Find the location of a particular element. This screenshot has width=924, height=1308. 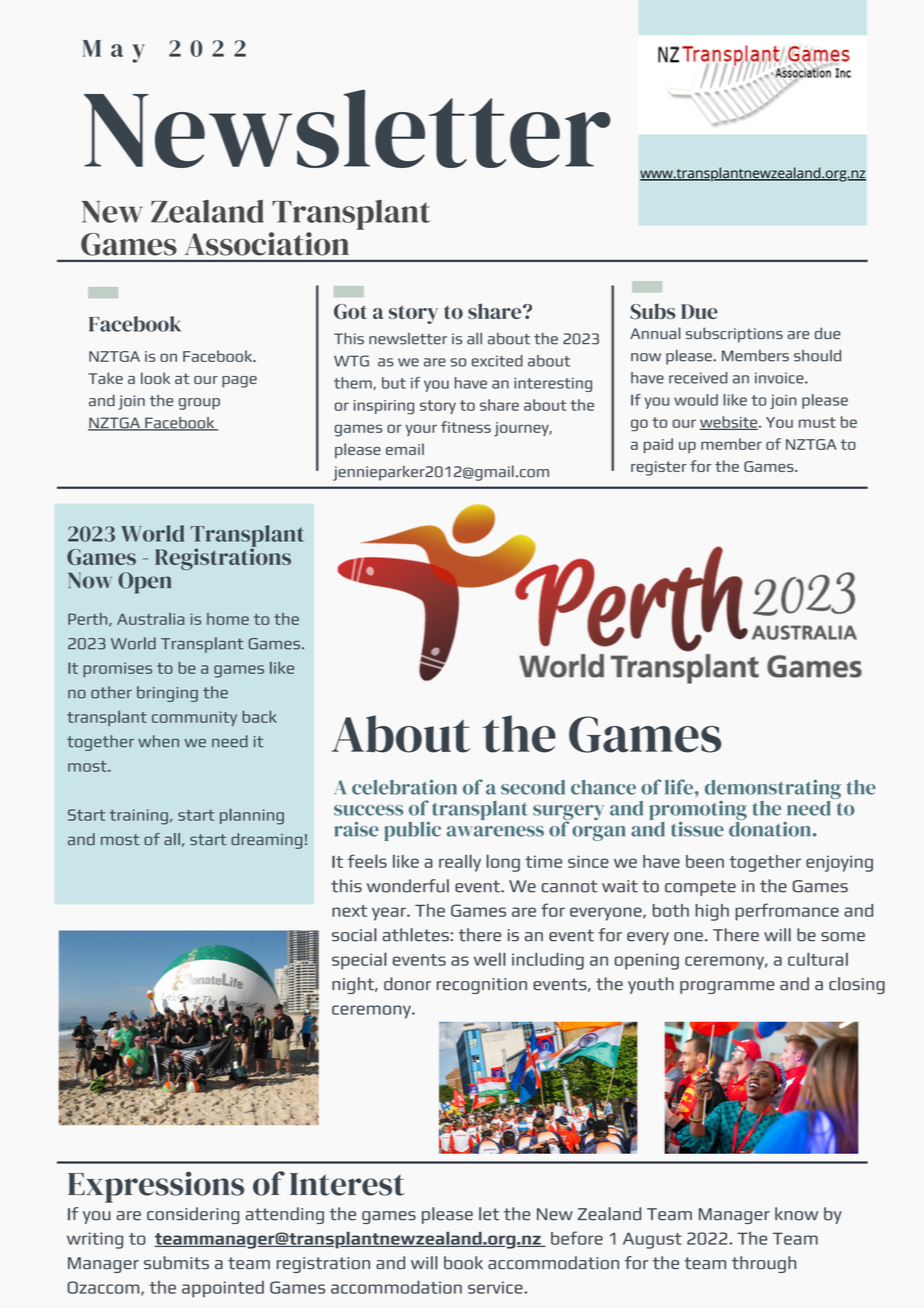

demonstrating is located at coordinates (773, 791).
